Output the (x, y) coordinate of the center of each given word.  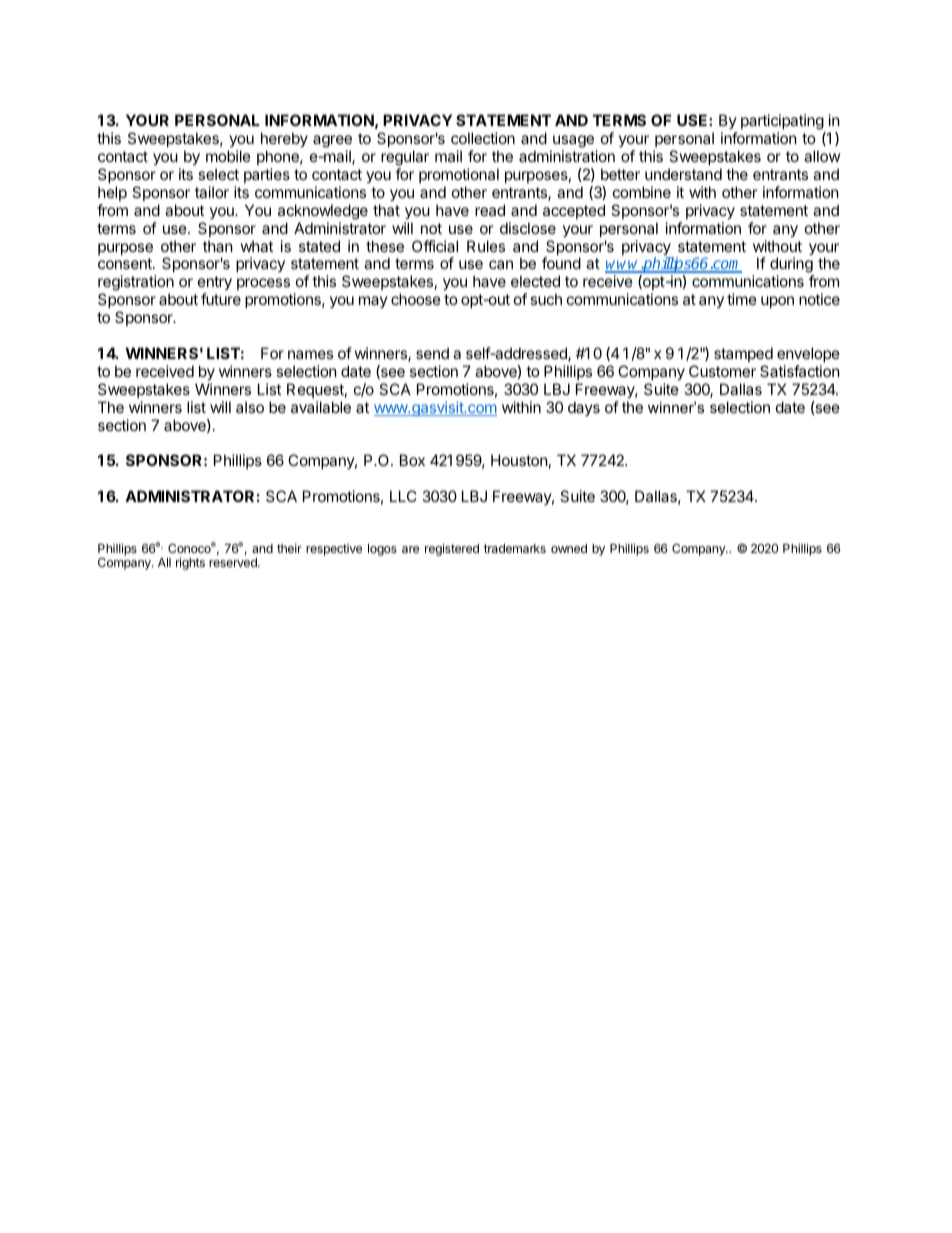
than (218, 246)
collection (483, 138)
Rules (486, 246)
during (792, 266)
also (250, 407)
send (432, 353)
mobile (228, 156)
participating (783, 123)
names (310, 354)
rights (190, 563)
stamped (743, 354)
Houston (519, 460)
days (584, 408)
